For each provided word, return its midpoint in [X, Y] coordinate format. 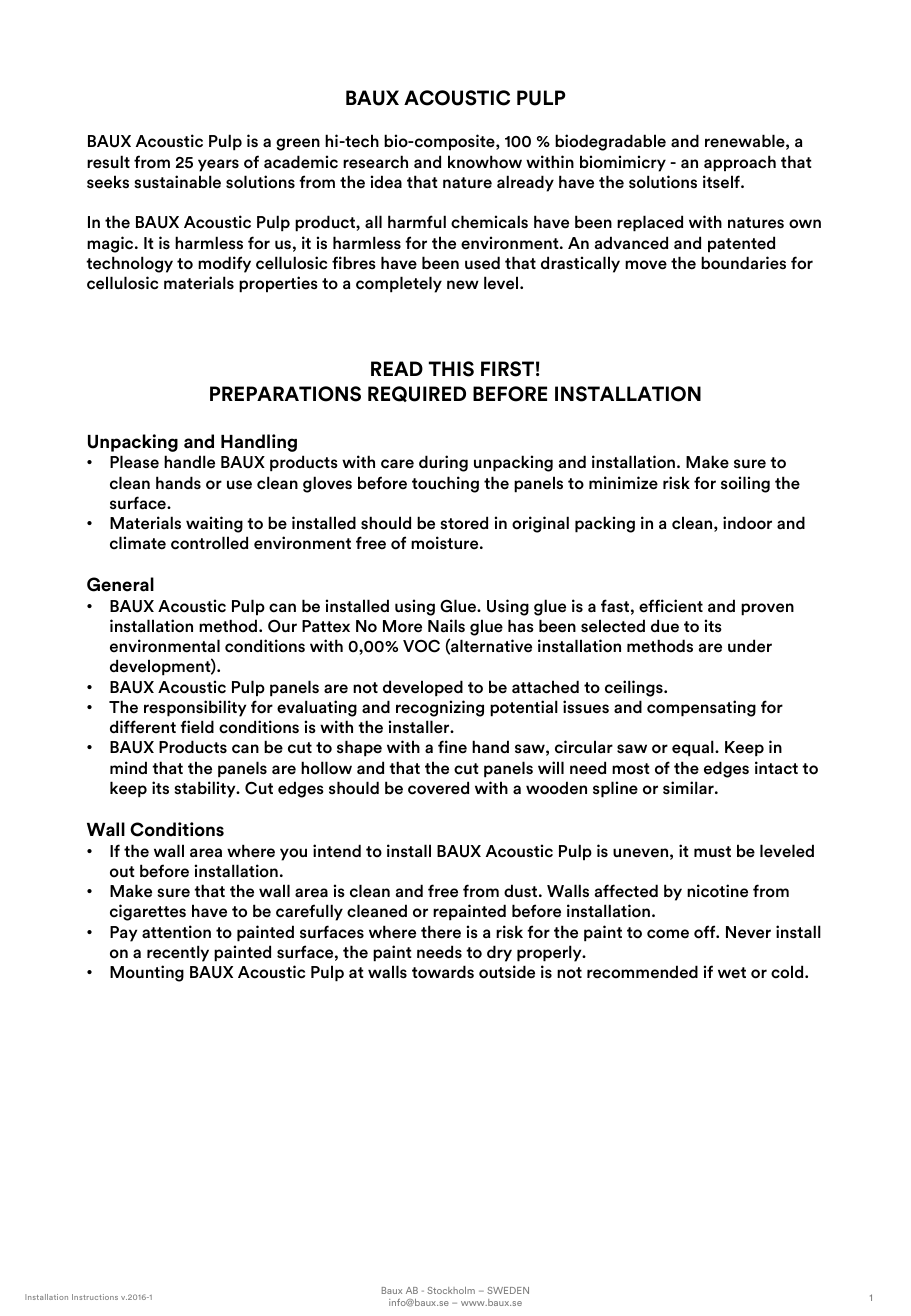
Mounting [147, 973]
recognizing [440, 708]
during [443, 463]
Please [134, 462]
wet [732, 973]
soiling [745, 484]
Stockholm [451, 1290]
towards [443, 972]
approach [740, 163]
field [197, 727]
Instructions [95, 1297]
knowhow [485, 162]
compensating [701, 708]
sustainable [177, 182]
